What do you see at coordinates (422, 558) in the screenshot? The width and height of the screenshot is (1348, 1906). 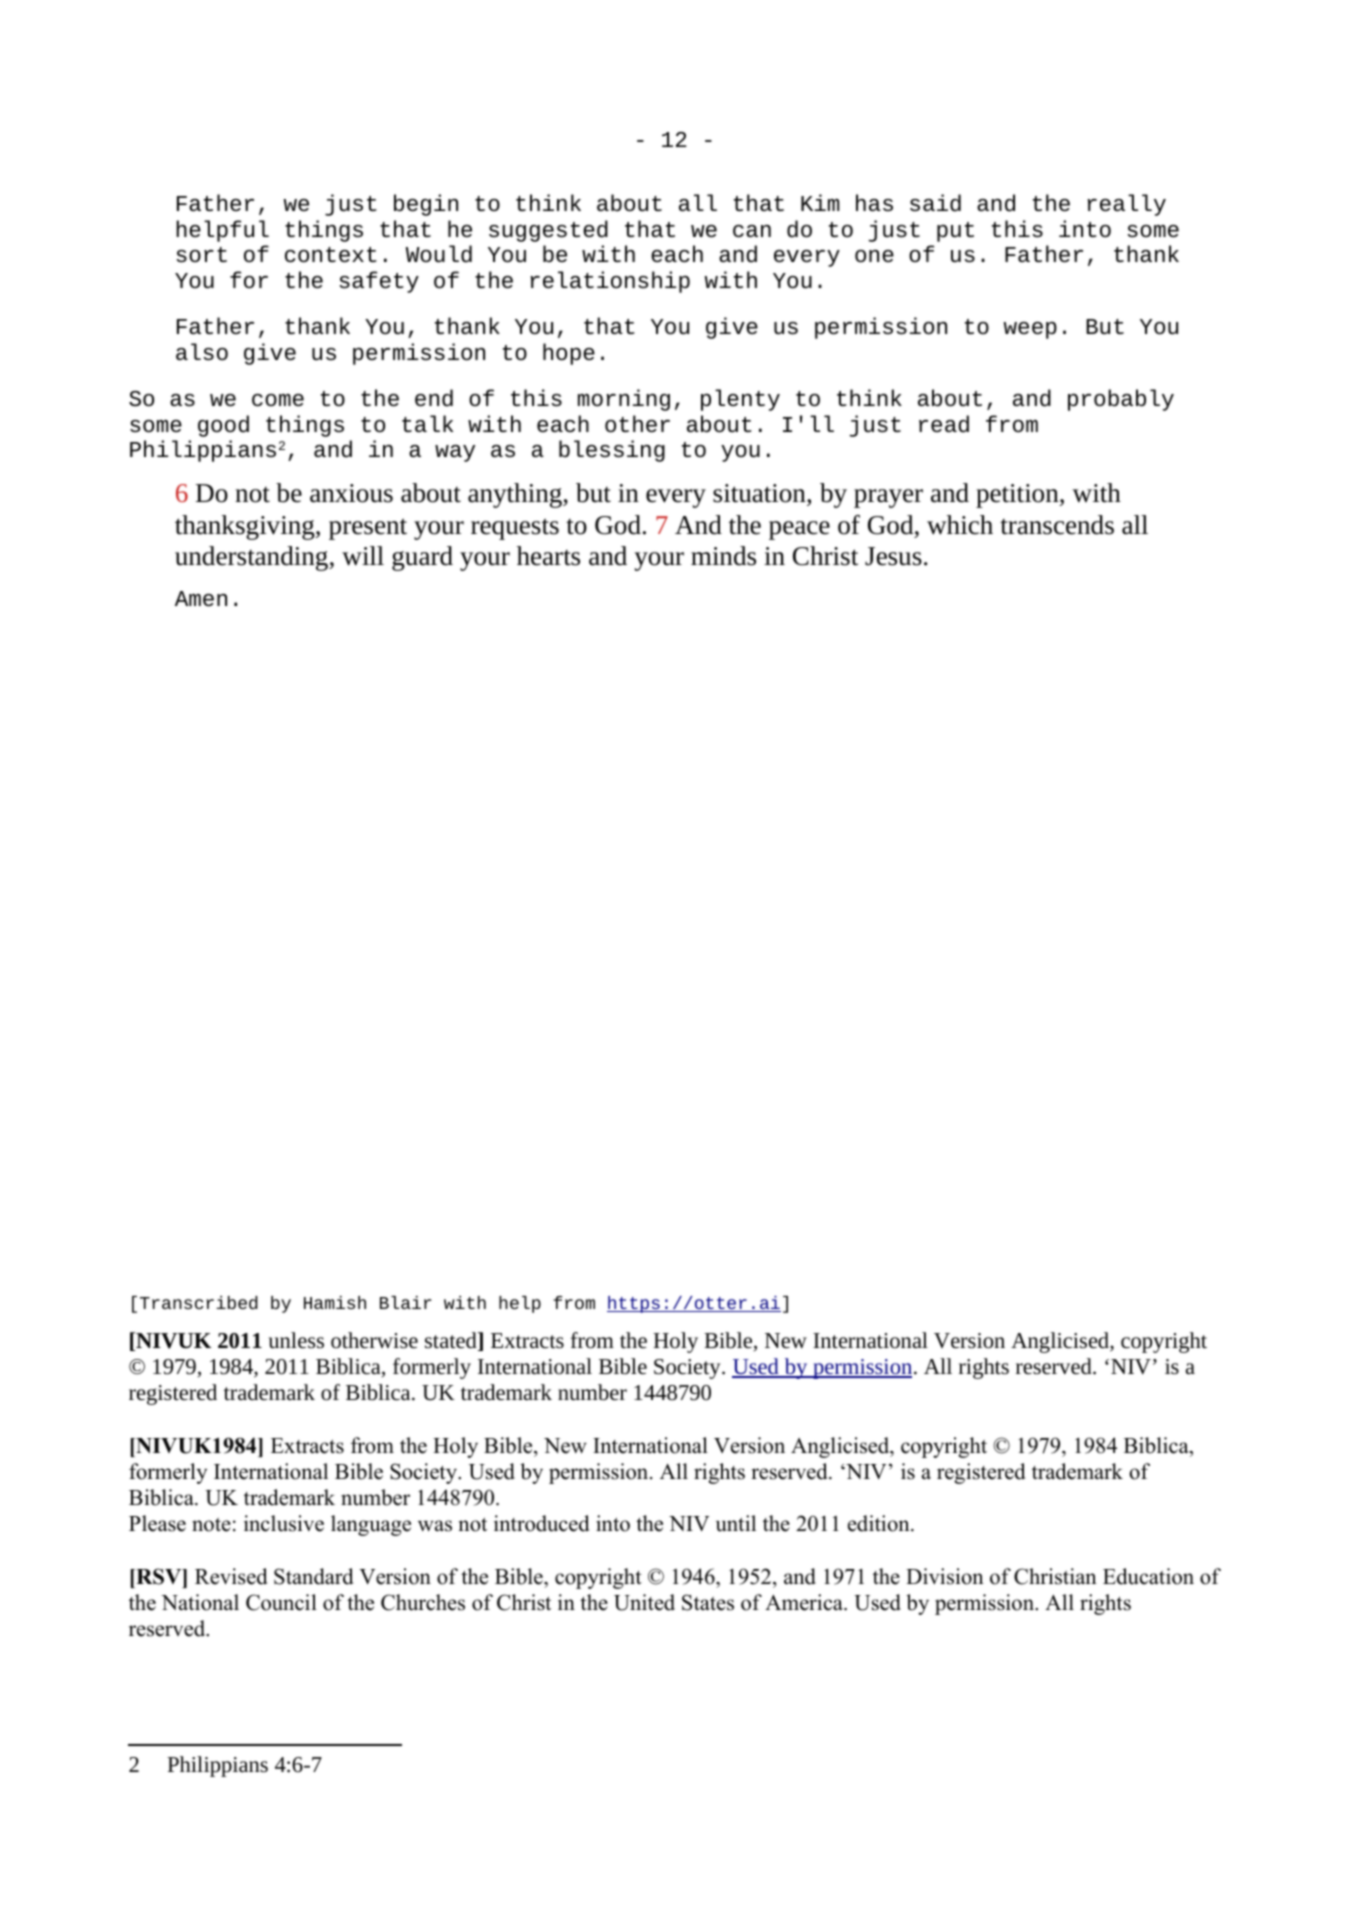 I see `guard` at bounding box center [422, 558].
